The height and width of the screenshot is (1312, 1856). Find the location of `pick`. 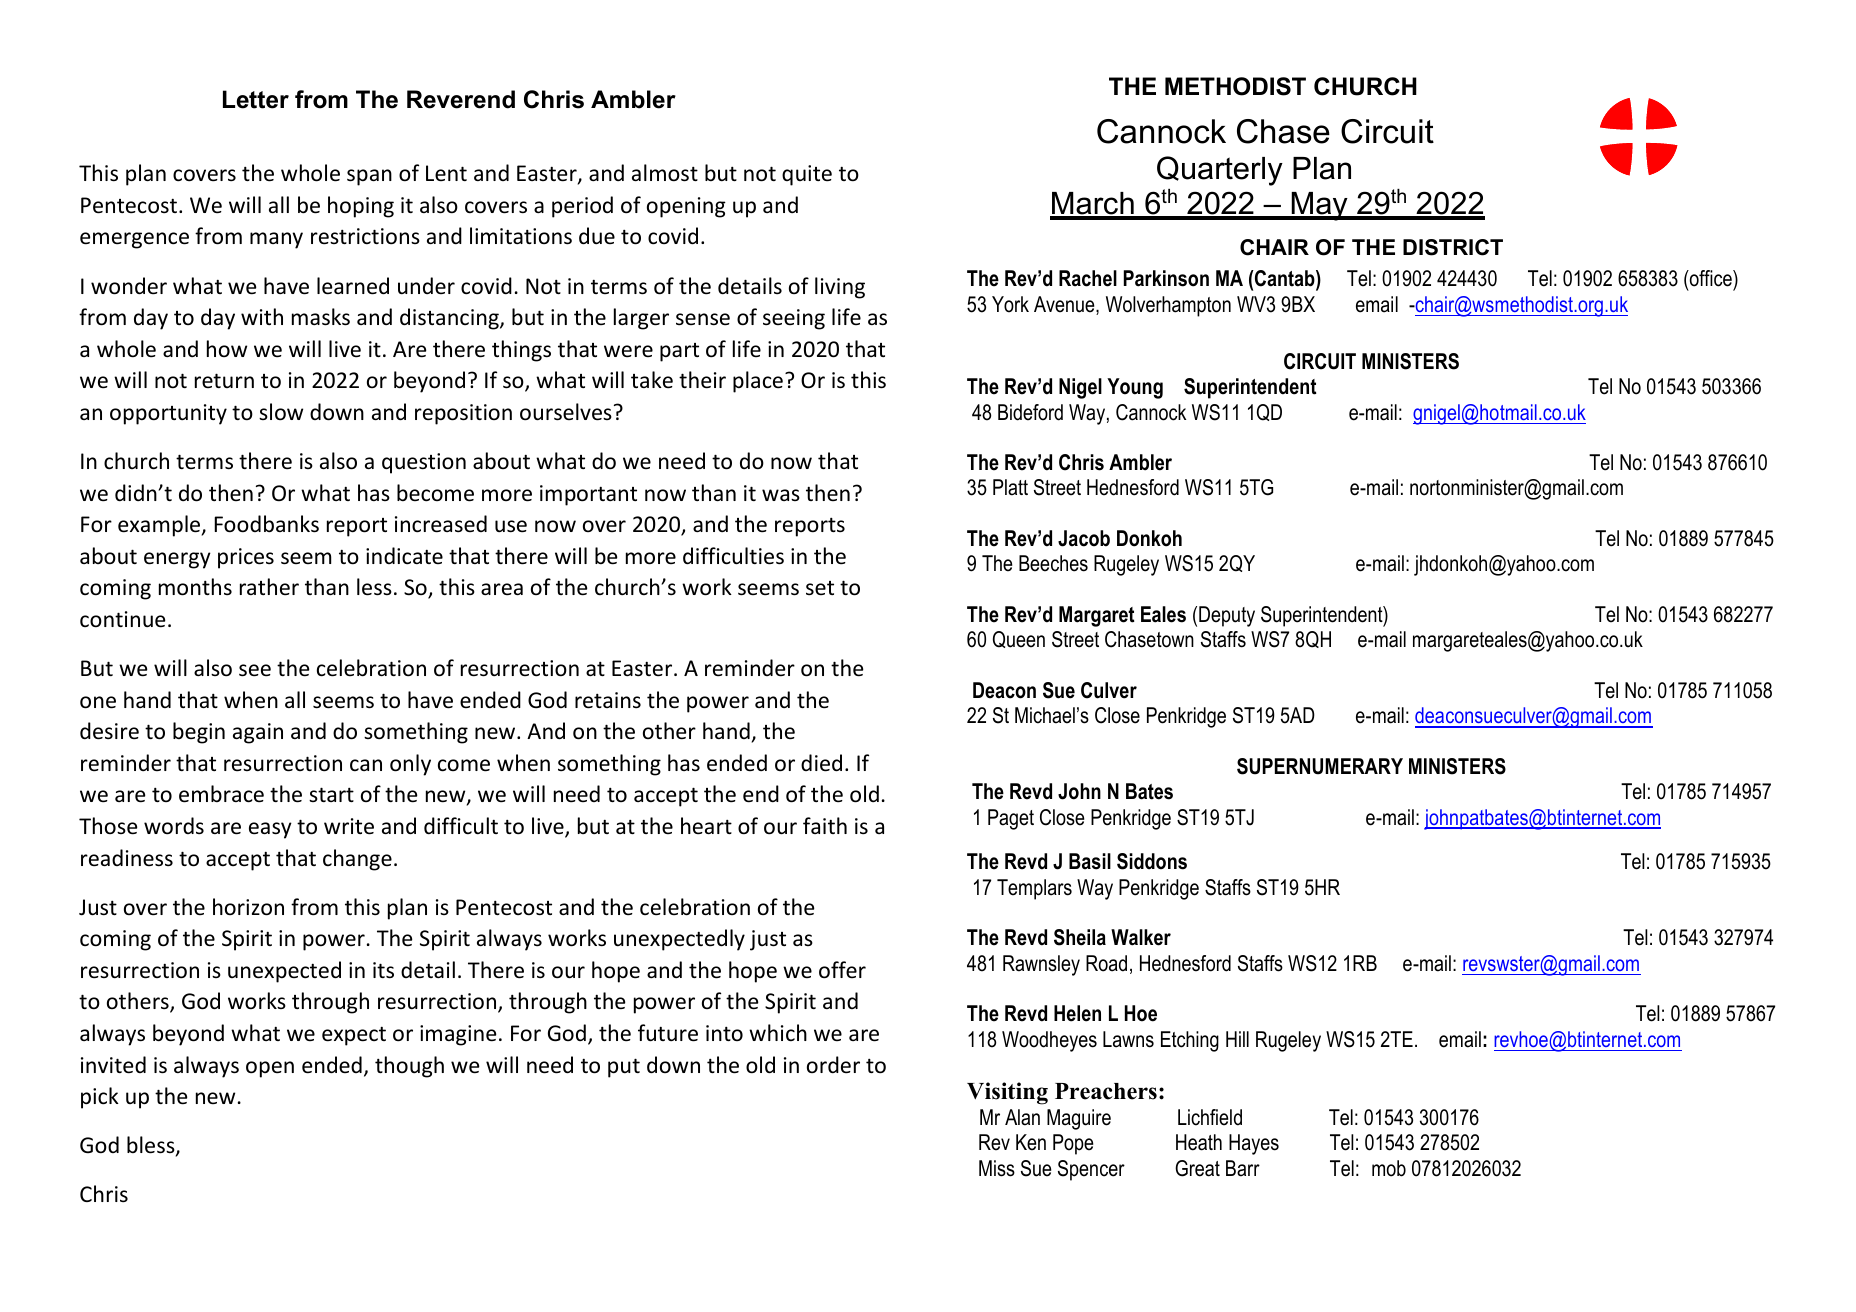

pick is located at coordinates (100, 1098).
